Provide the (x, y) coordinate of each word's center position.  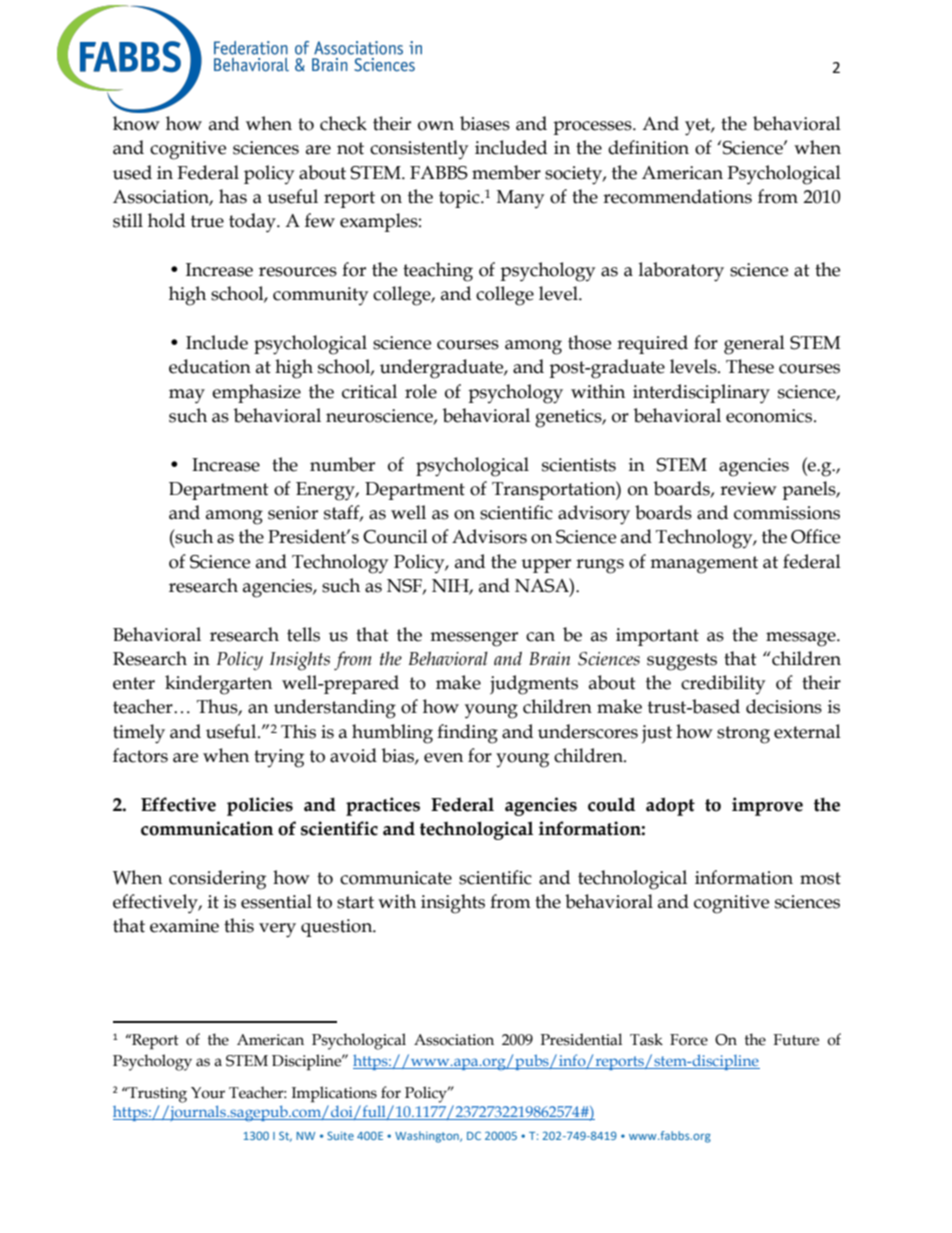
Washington (428, 1137)
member (506, 172)
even (443, 758)
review (748, 489)
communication (207, 828)
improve (767, 806)
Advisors (489, 536)
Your (208, 1093)
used (132, 172)
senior (293, 513)
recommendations (677, 196)
